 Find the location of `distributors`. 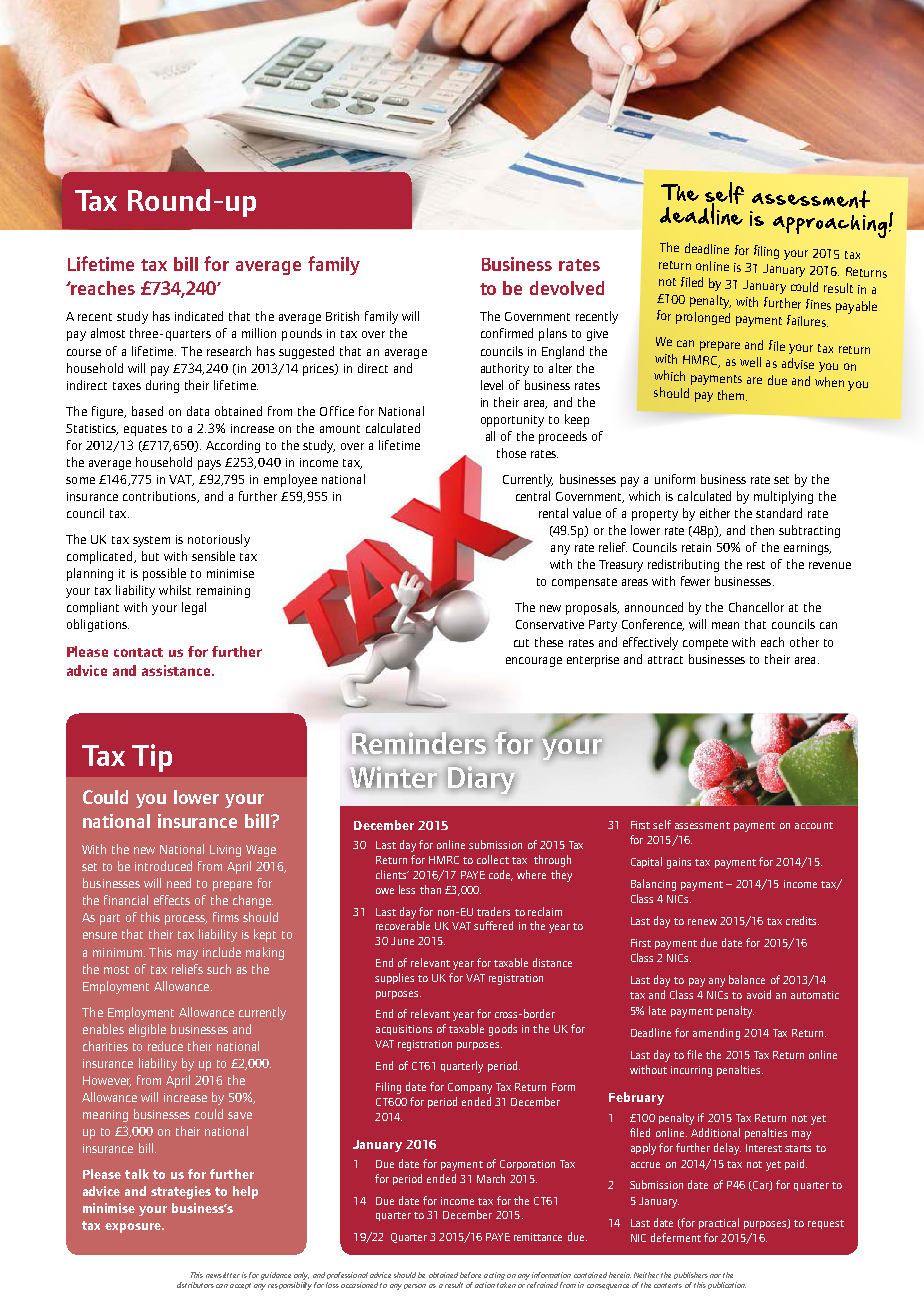

distributors is located at coordinates (195, 1285).
